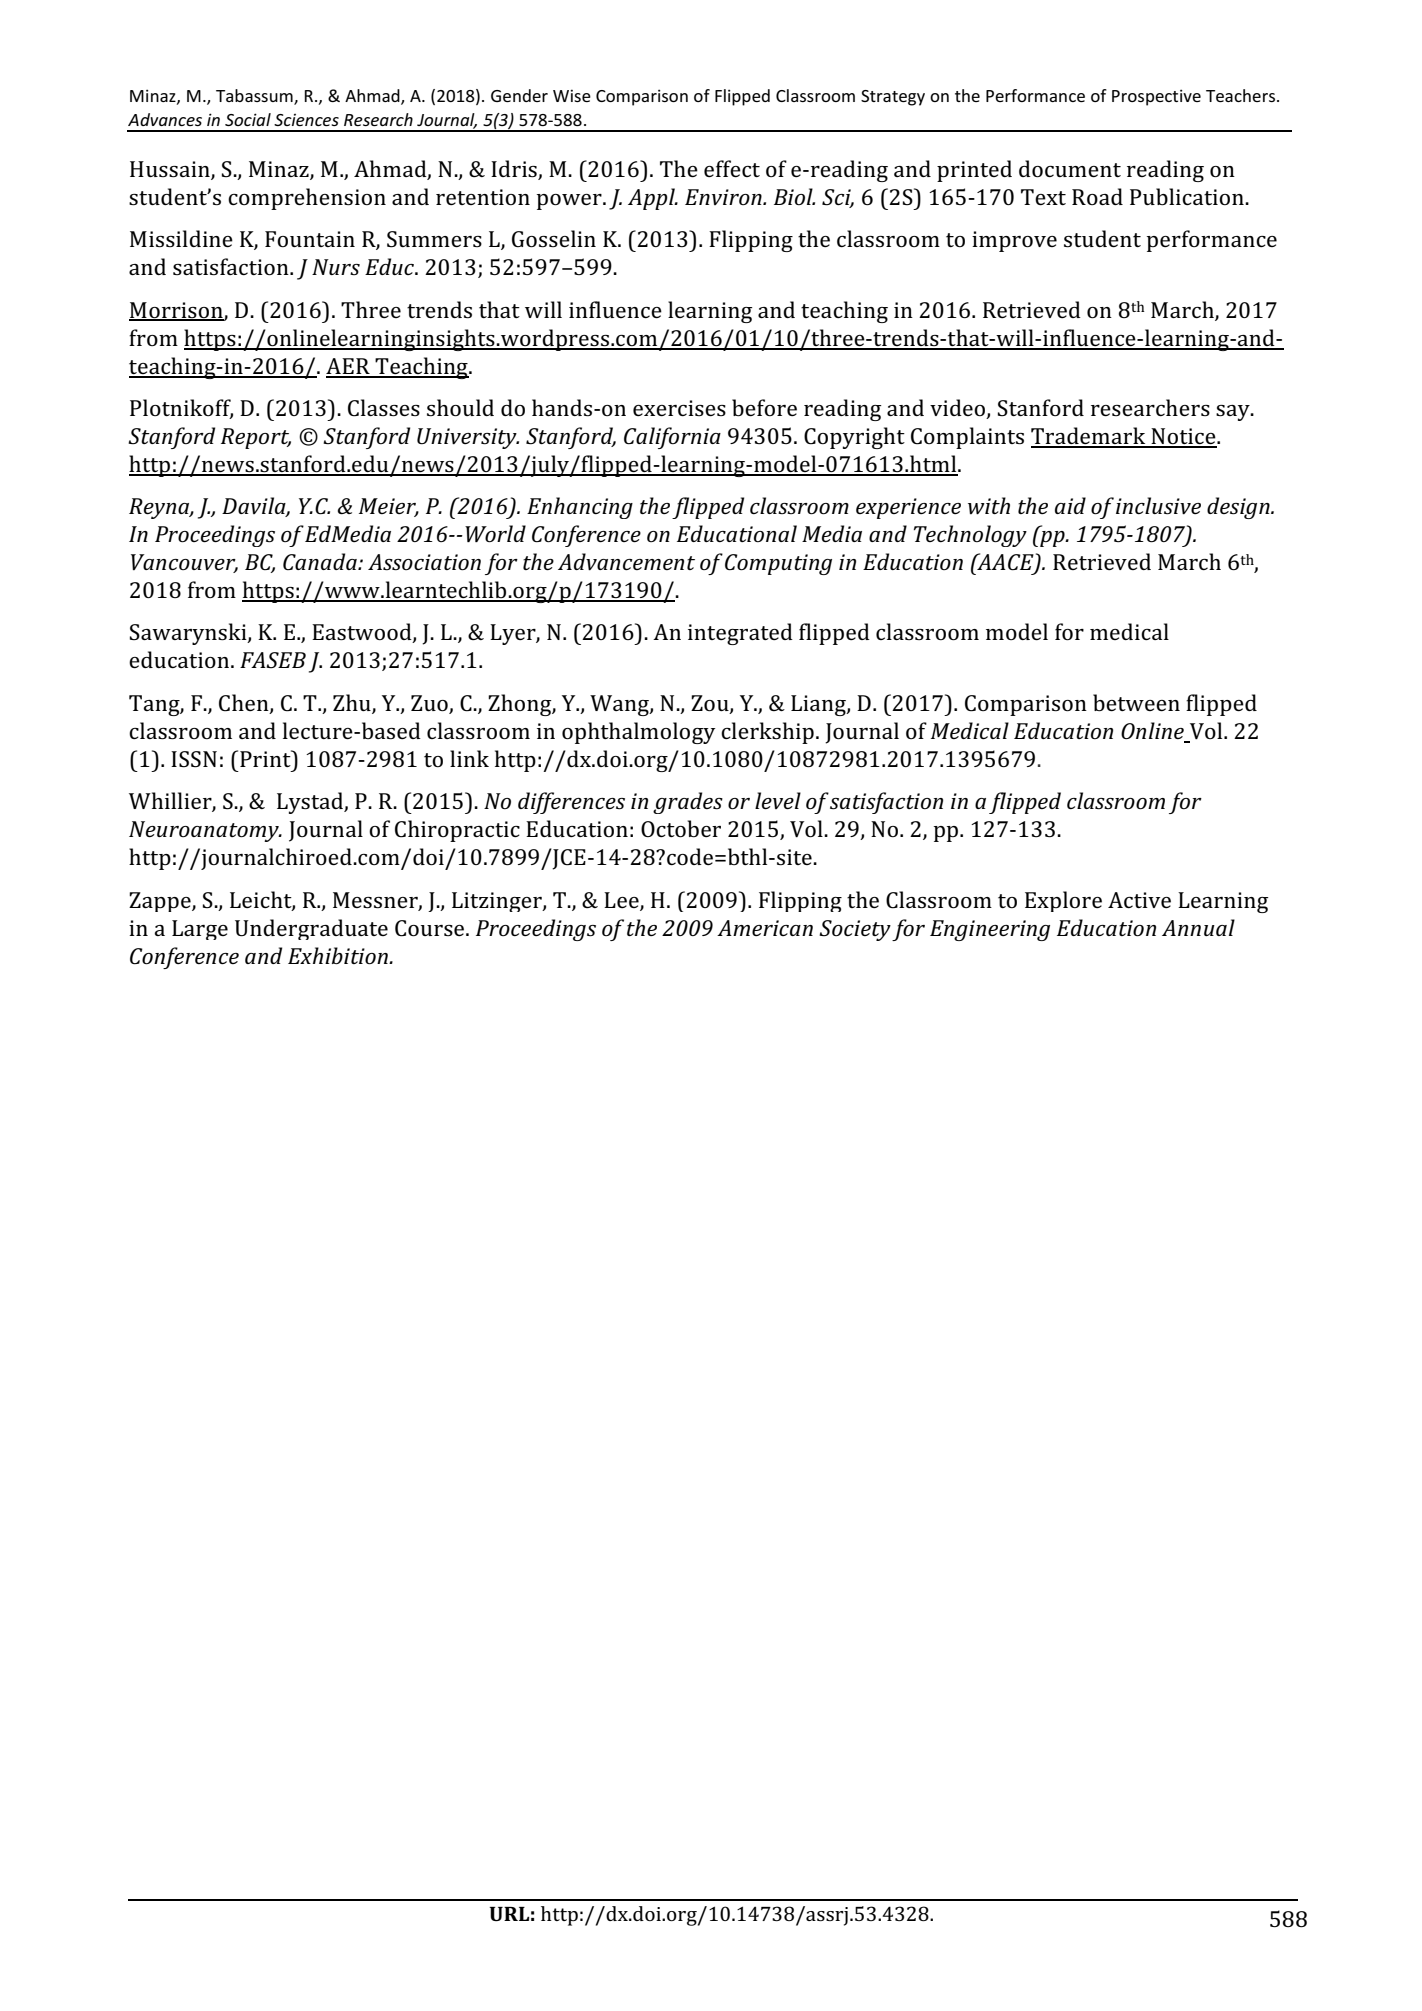  I want to click on Prospective, so click(1156, 97).
